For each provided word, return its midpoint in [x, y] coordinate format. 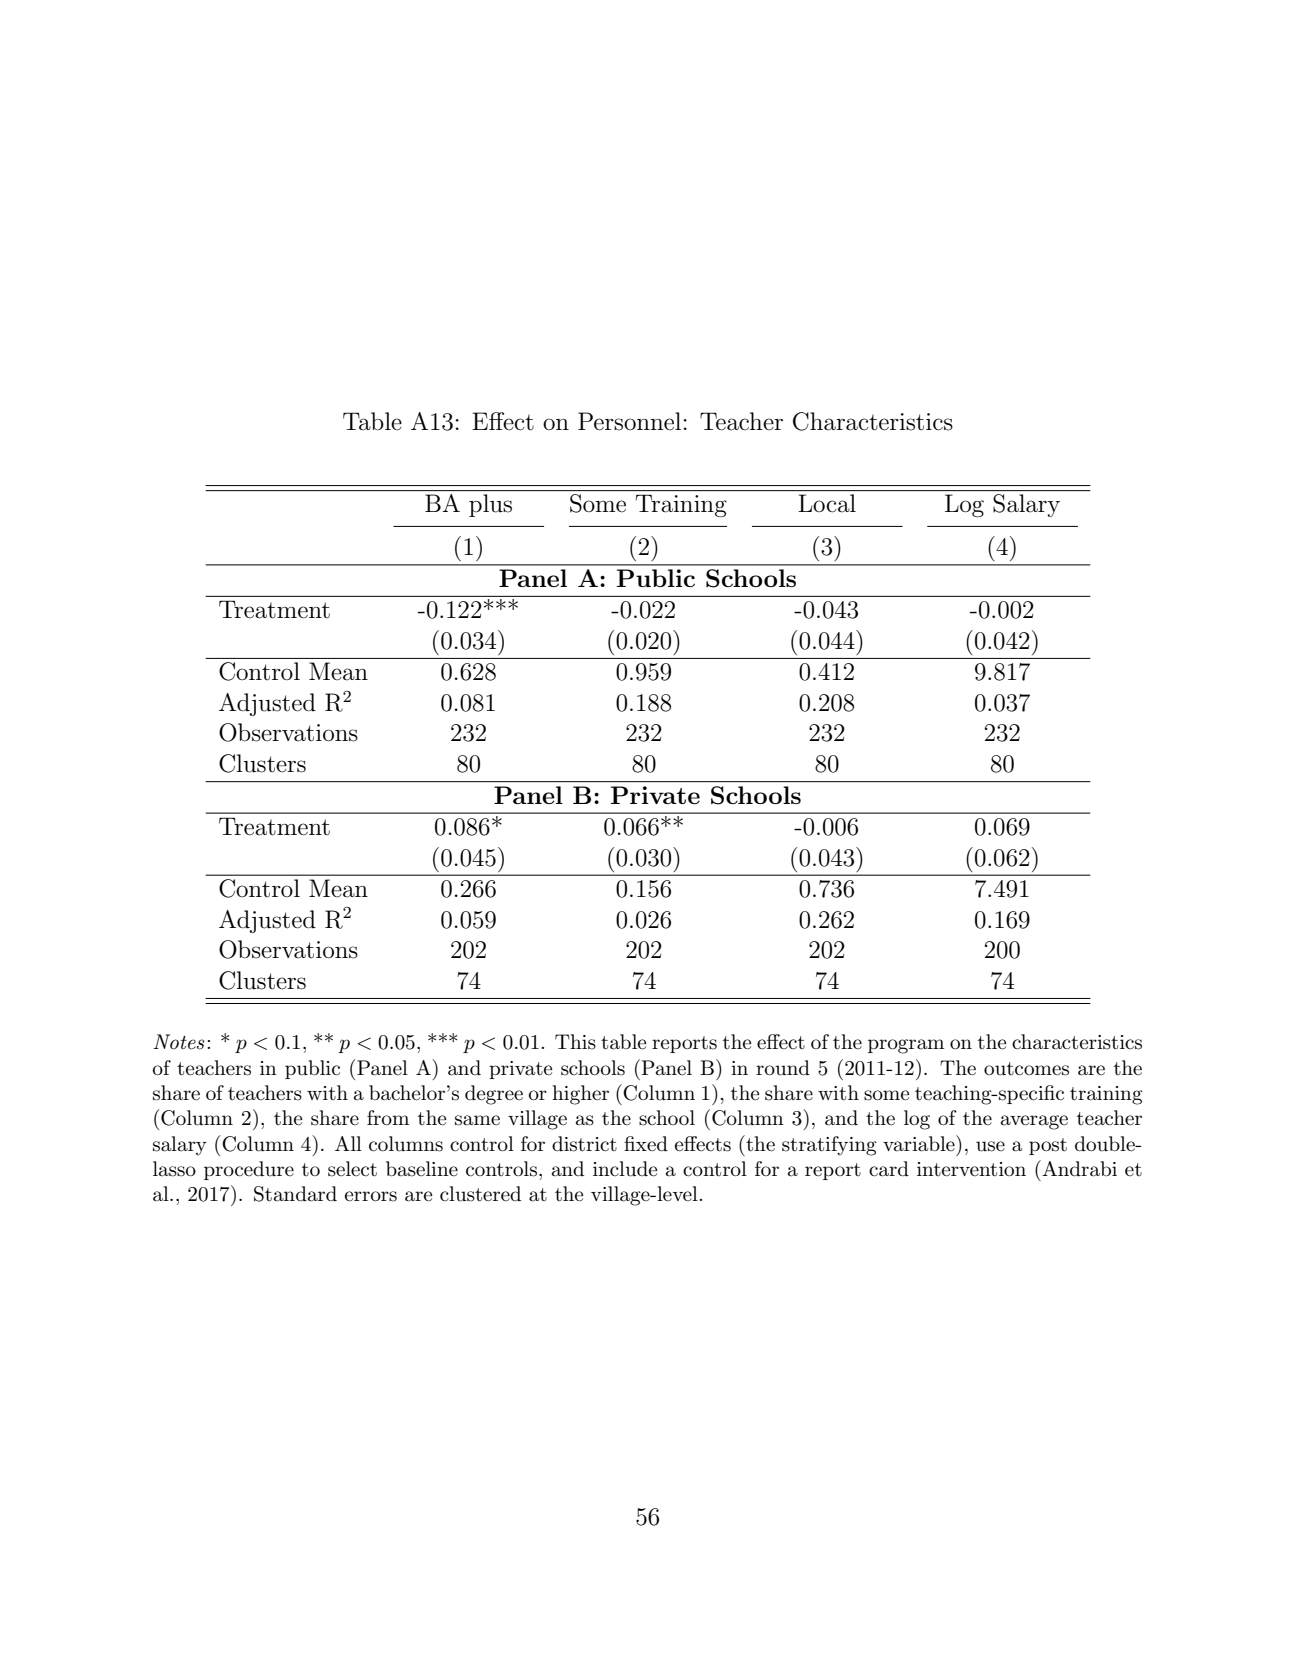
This [575, 1042]
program [906, 1046]
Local [827, 503]
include [625, 1169]
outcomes [1026, 1069]
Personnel [629, 421]
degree [494, 1095]
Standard [295, 1194]
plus [490, 505]
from [388, 1117]
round [783, 1068]
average [1034, 1122]
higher [580, 1095]
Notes [179, 1042]
